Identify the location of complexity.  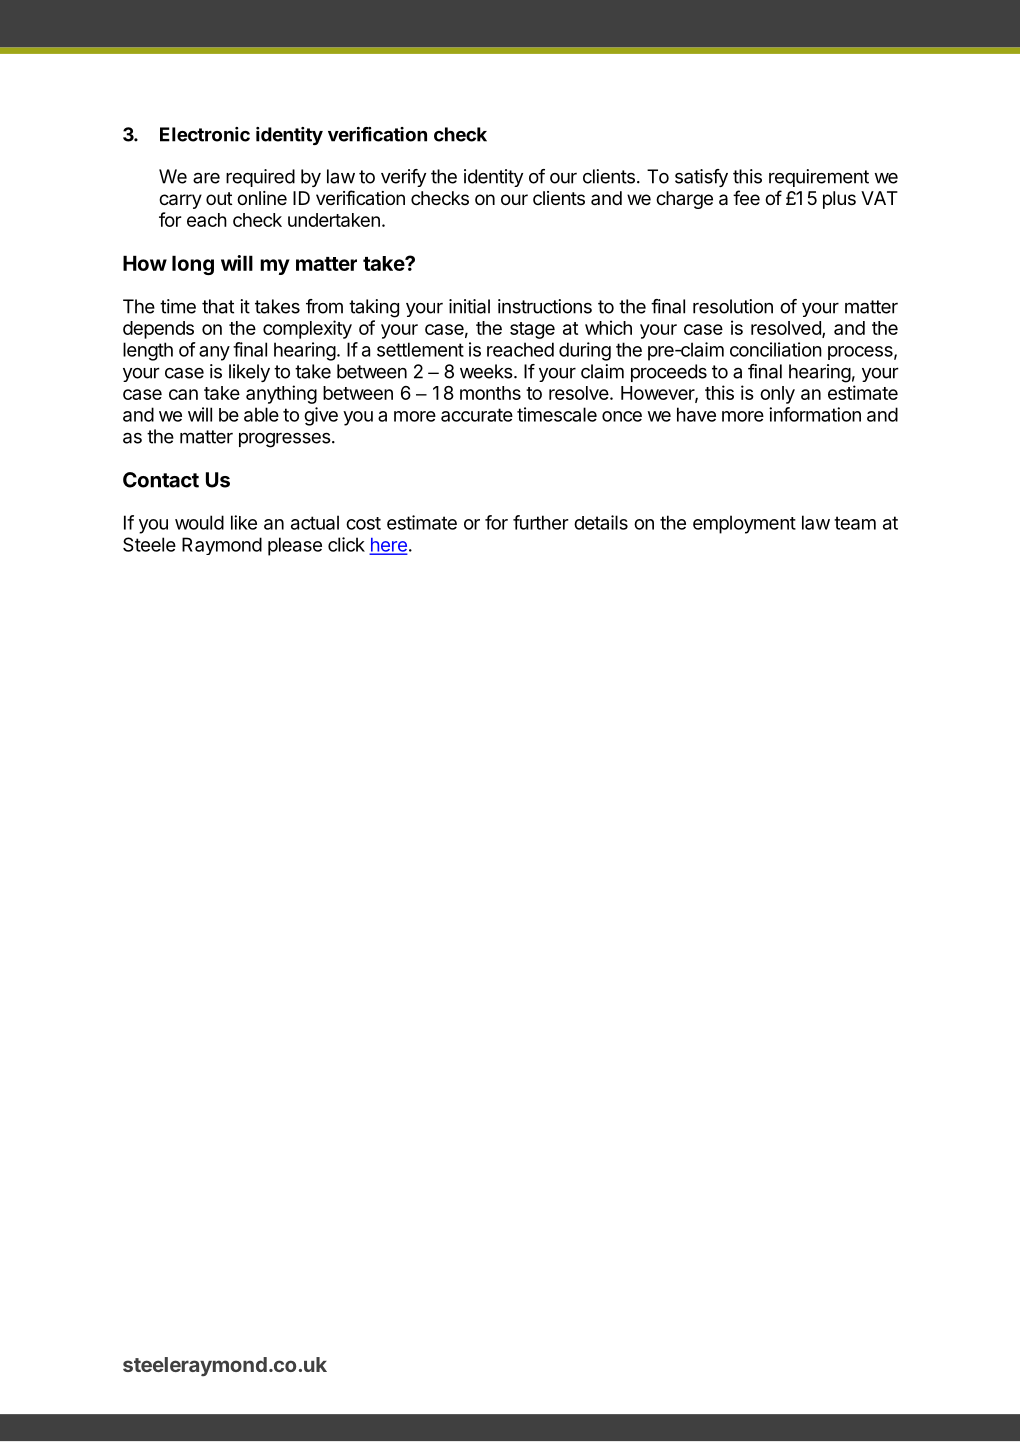
(307, 329).
